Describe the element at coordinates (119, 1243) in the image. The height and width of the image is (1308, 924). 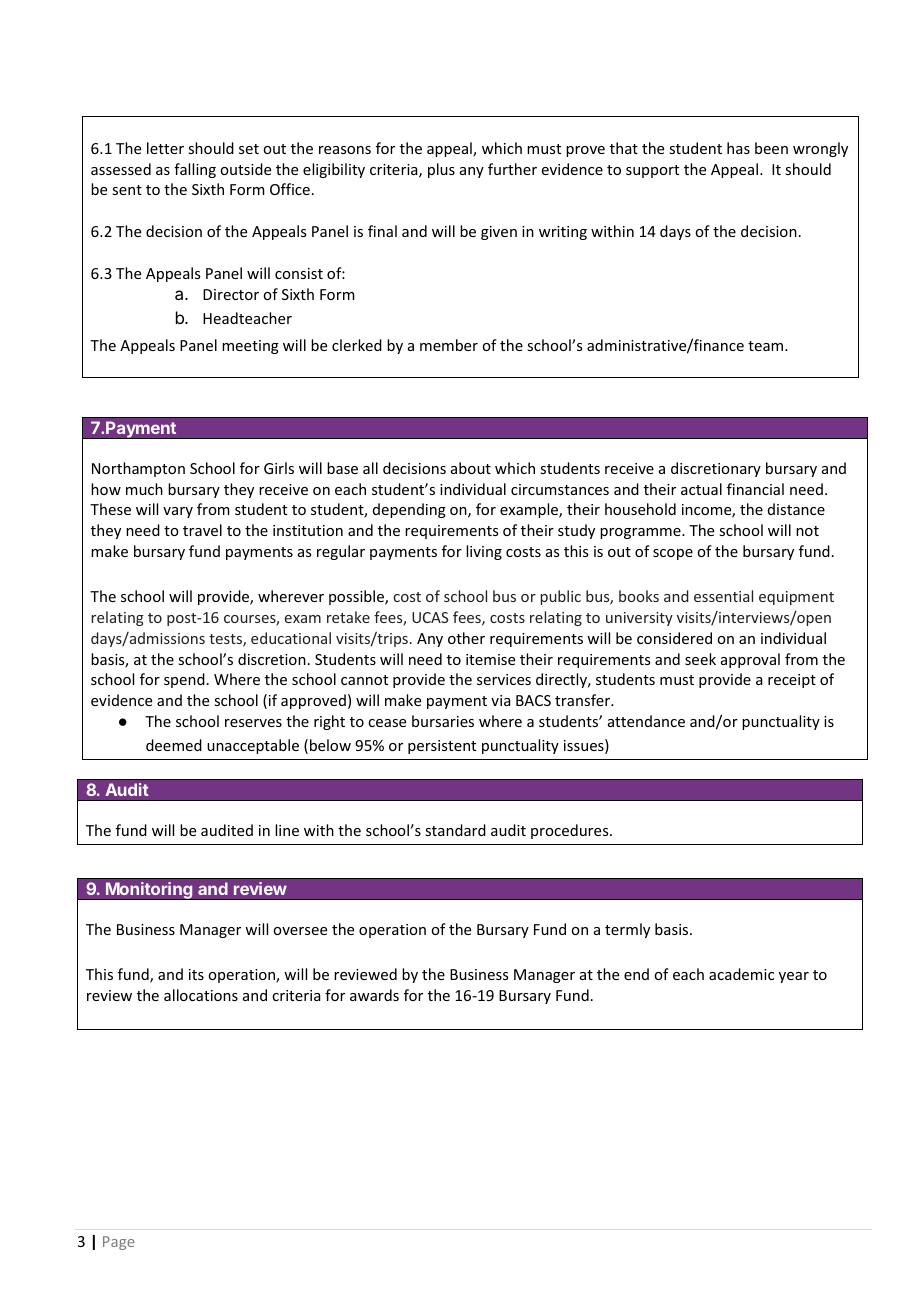
I see `Page` at that location.
